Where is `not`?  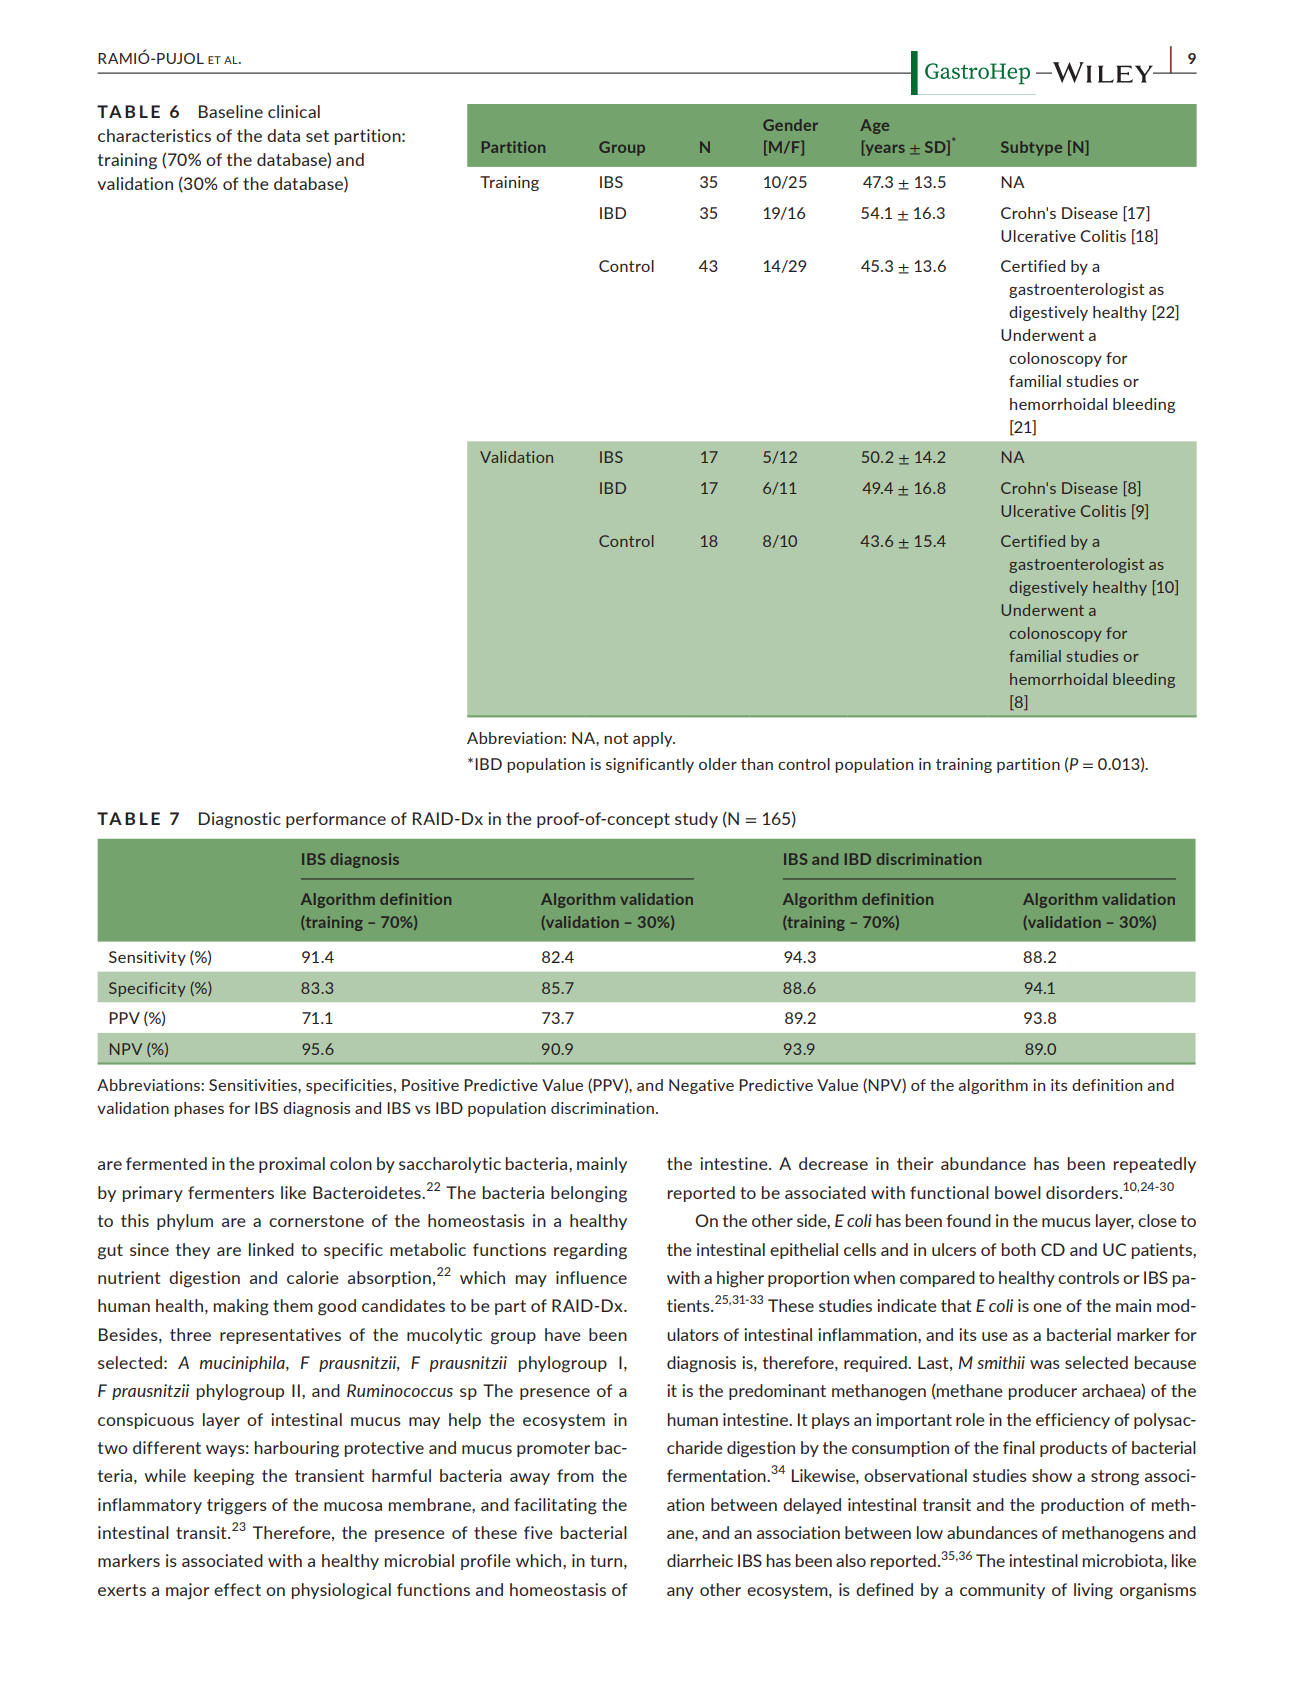 not is located at coordinates (616, 738).
